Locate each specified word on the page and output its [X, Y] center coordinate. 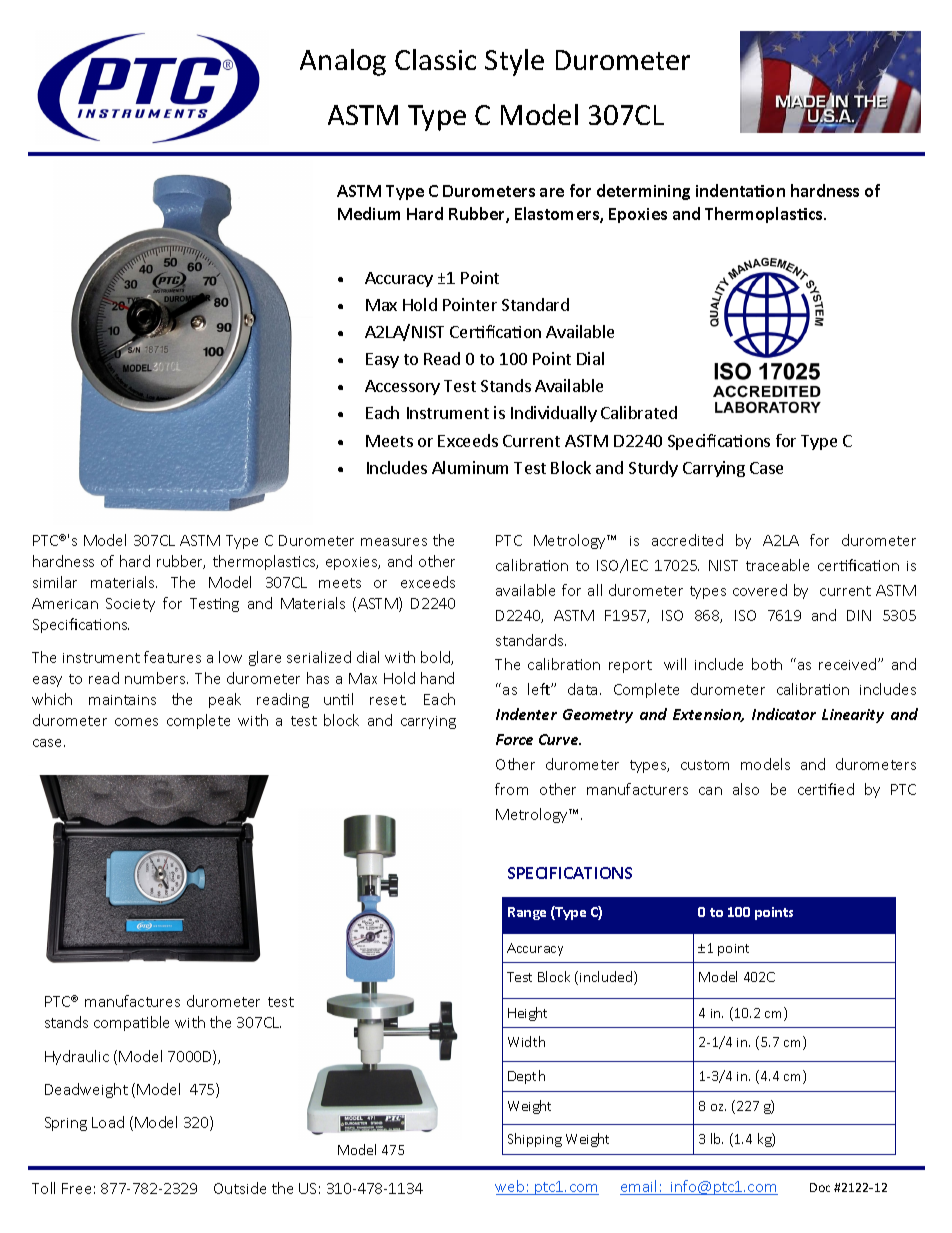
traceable [777, 565]
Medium [369, 213]
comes [136, 722]
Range [527, 913]
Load [108, 1122]
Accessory [402, 387]
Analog [343, 62]
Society [130, 605]
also [746, 789]
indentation [740, 190]
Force [514, 739]
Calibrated [639, 412]
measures [394, 542]
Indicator [784, 714]
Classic [435, 59]
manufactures [132, 1001]
